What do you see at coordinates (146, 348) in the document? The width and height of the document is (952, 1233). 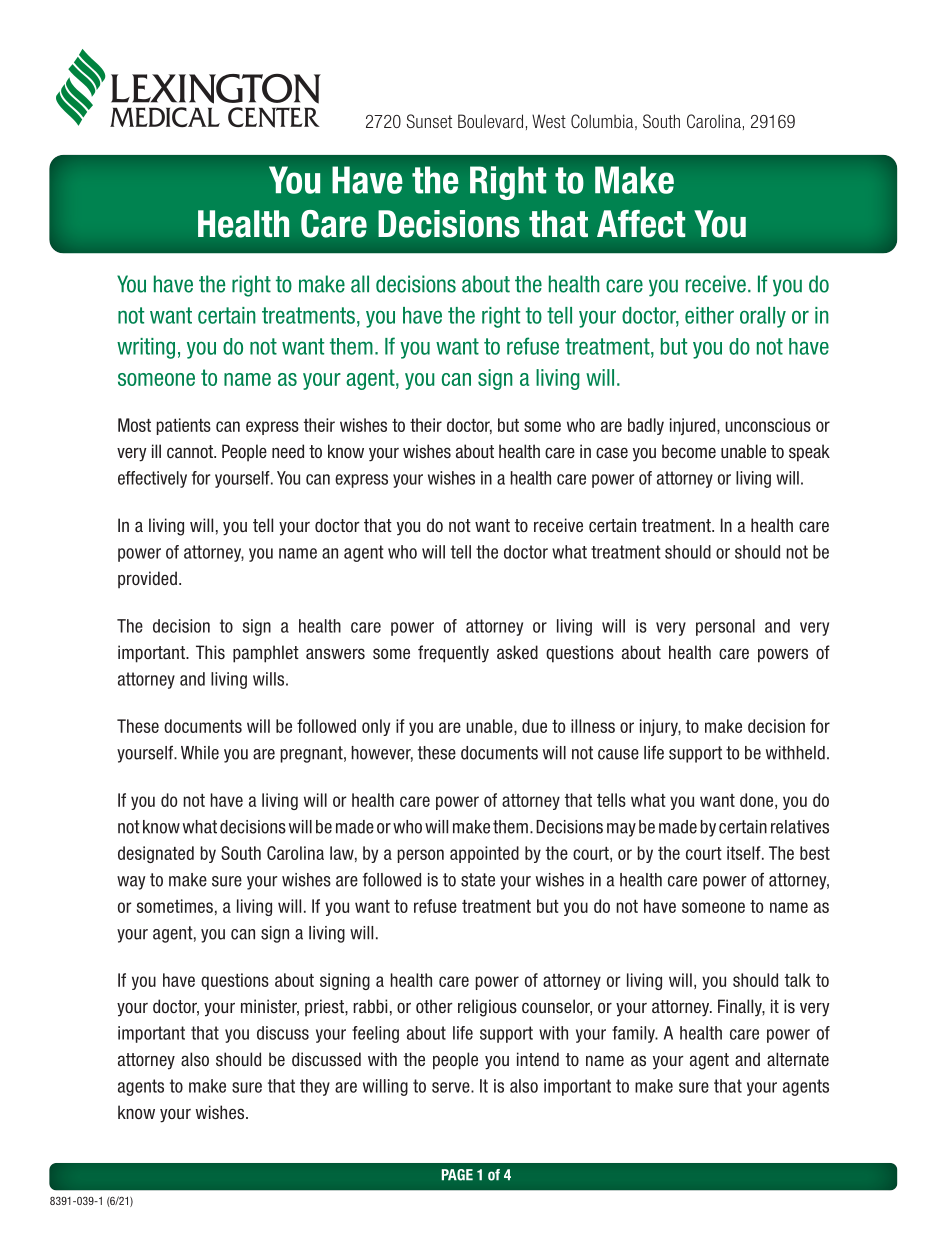 I see `writing` at bounding box center [146, 348].
